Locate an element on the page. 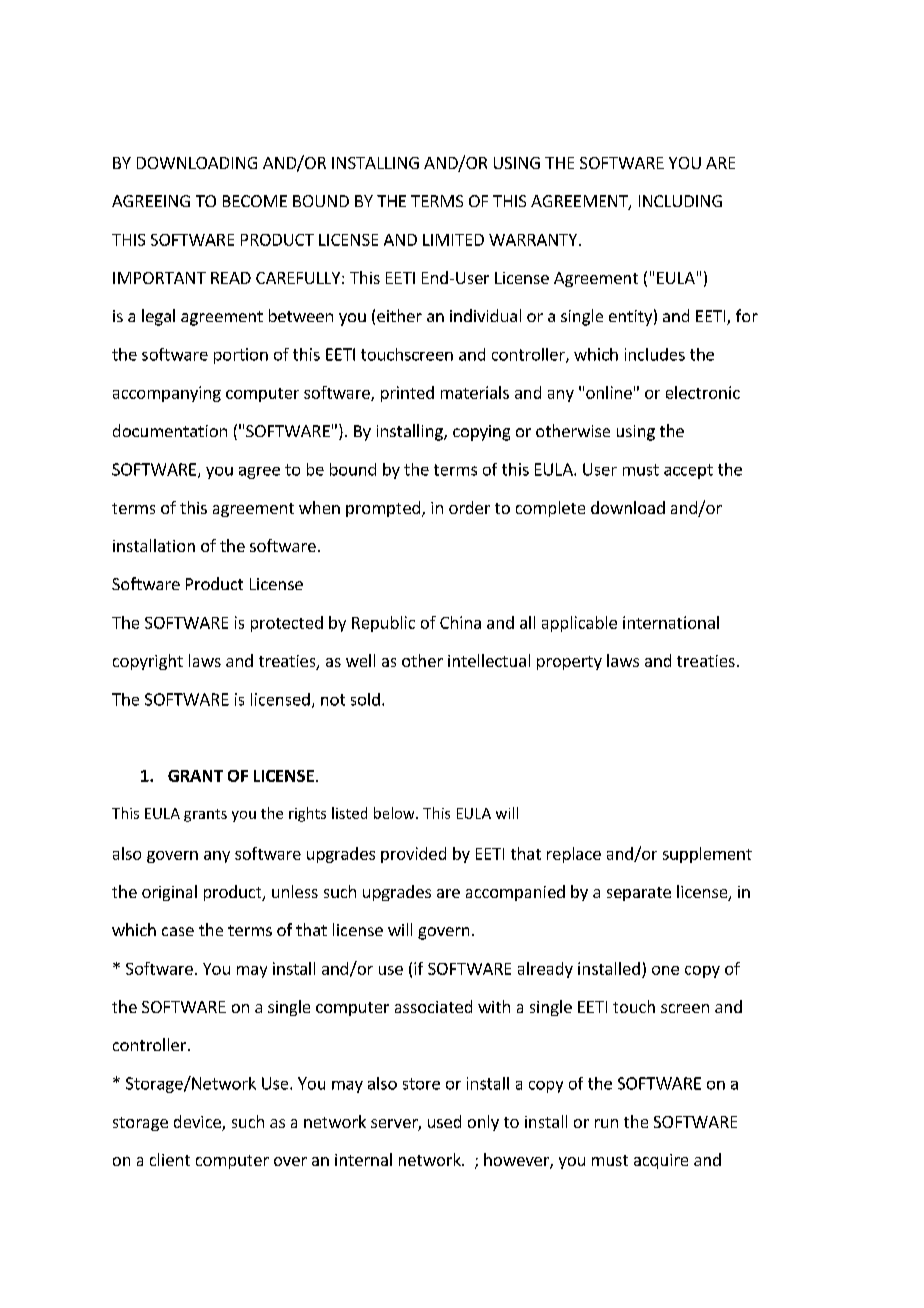  protected is located at coordinates (287, 624).
